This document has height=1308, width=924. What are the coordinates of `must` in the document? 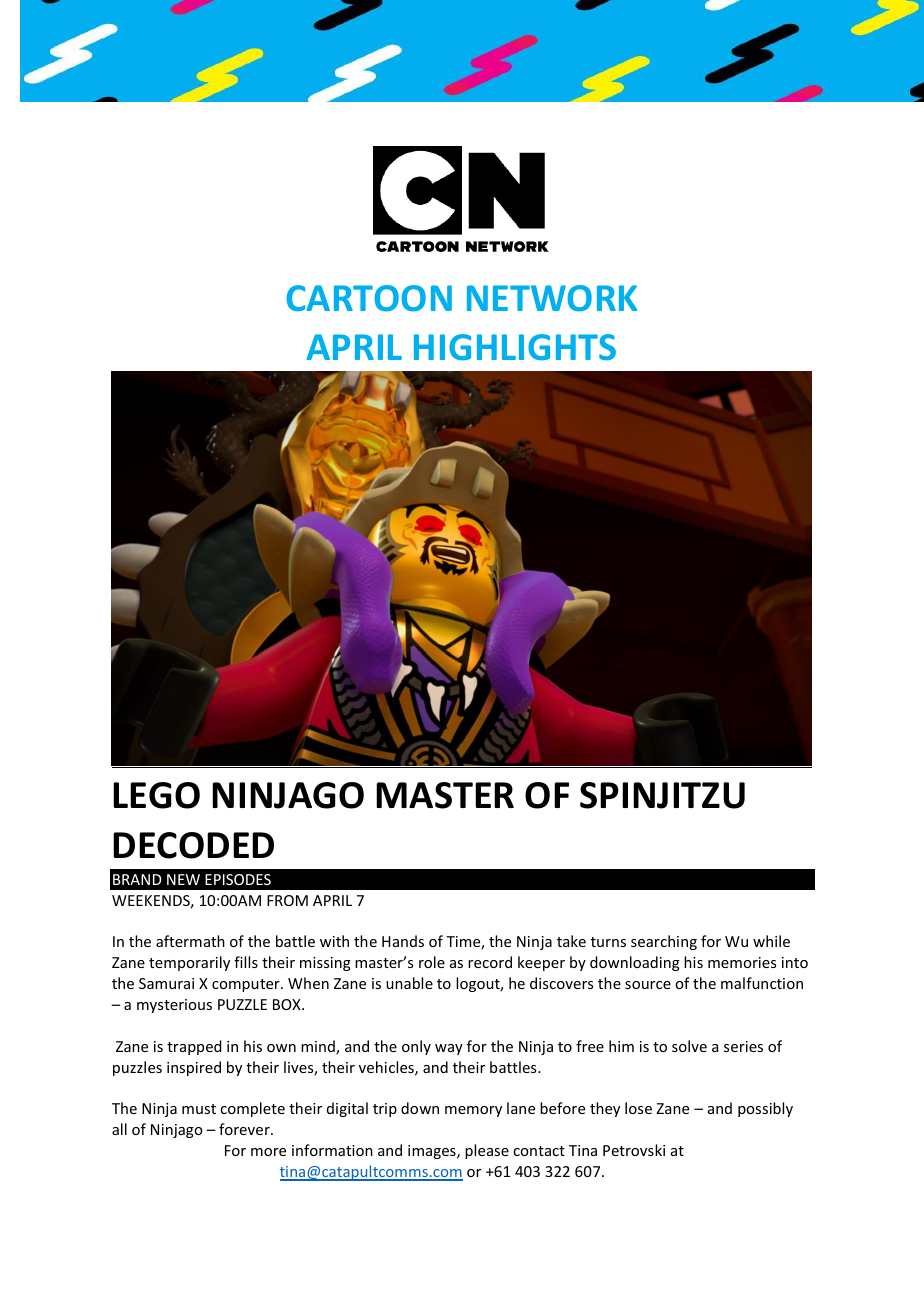 It's located at (199, 1109).
